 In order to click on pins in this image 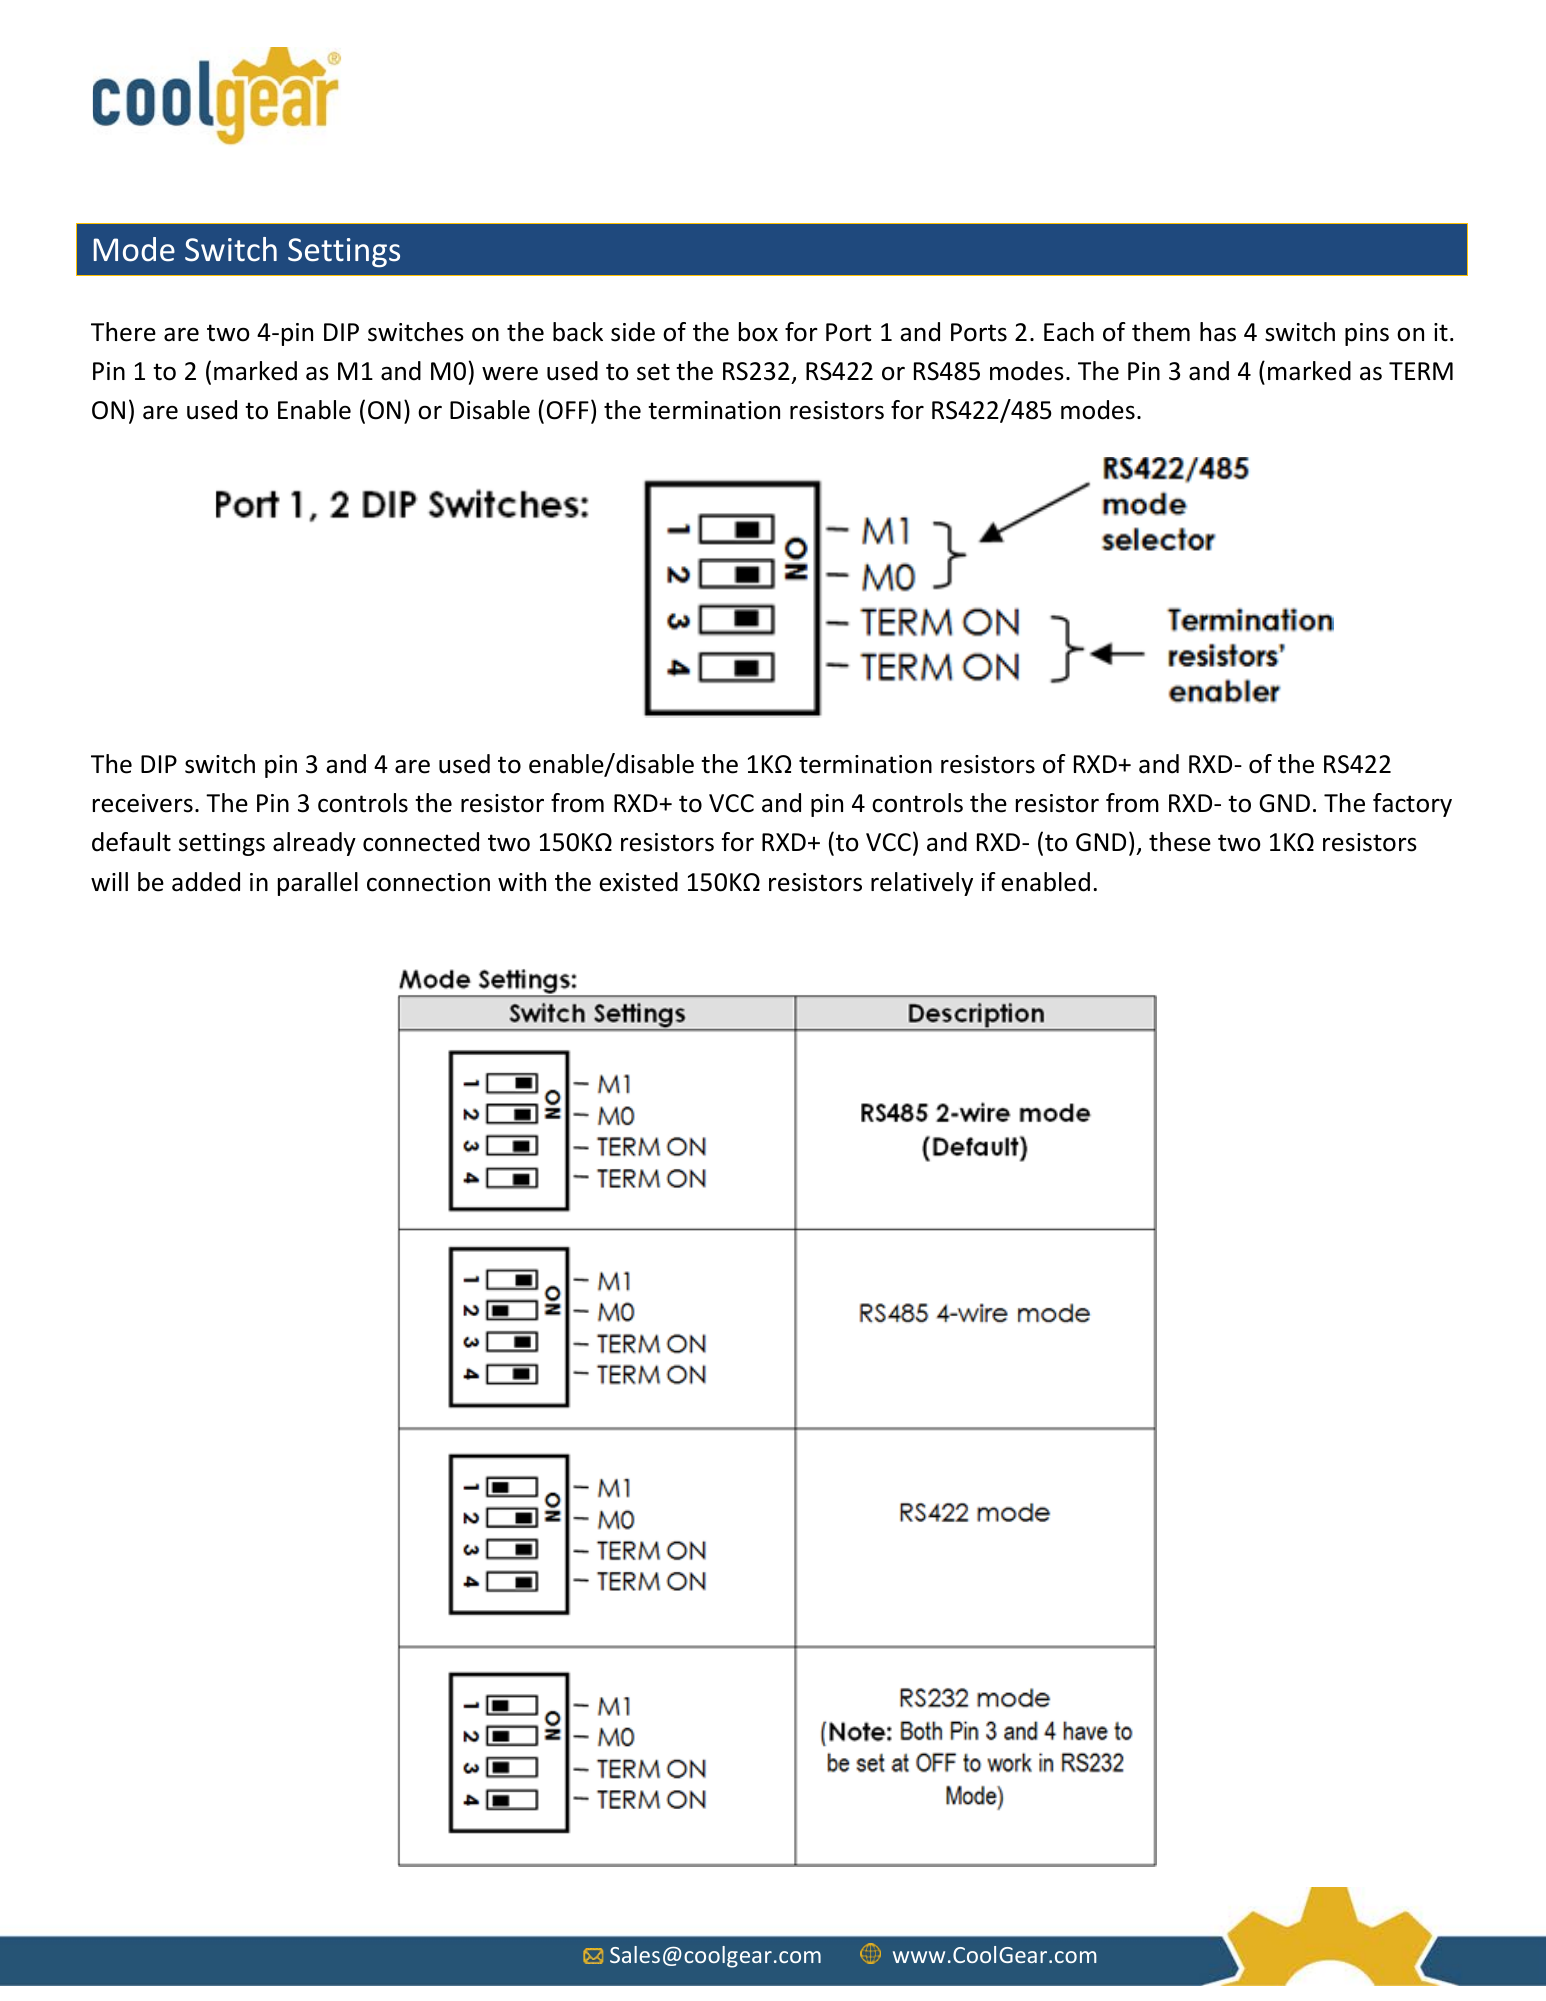, I will do `click(1367, 334)`.
